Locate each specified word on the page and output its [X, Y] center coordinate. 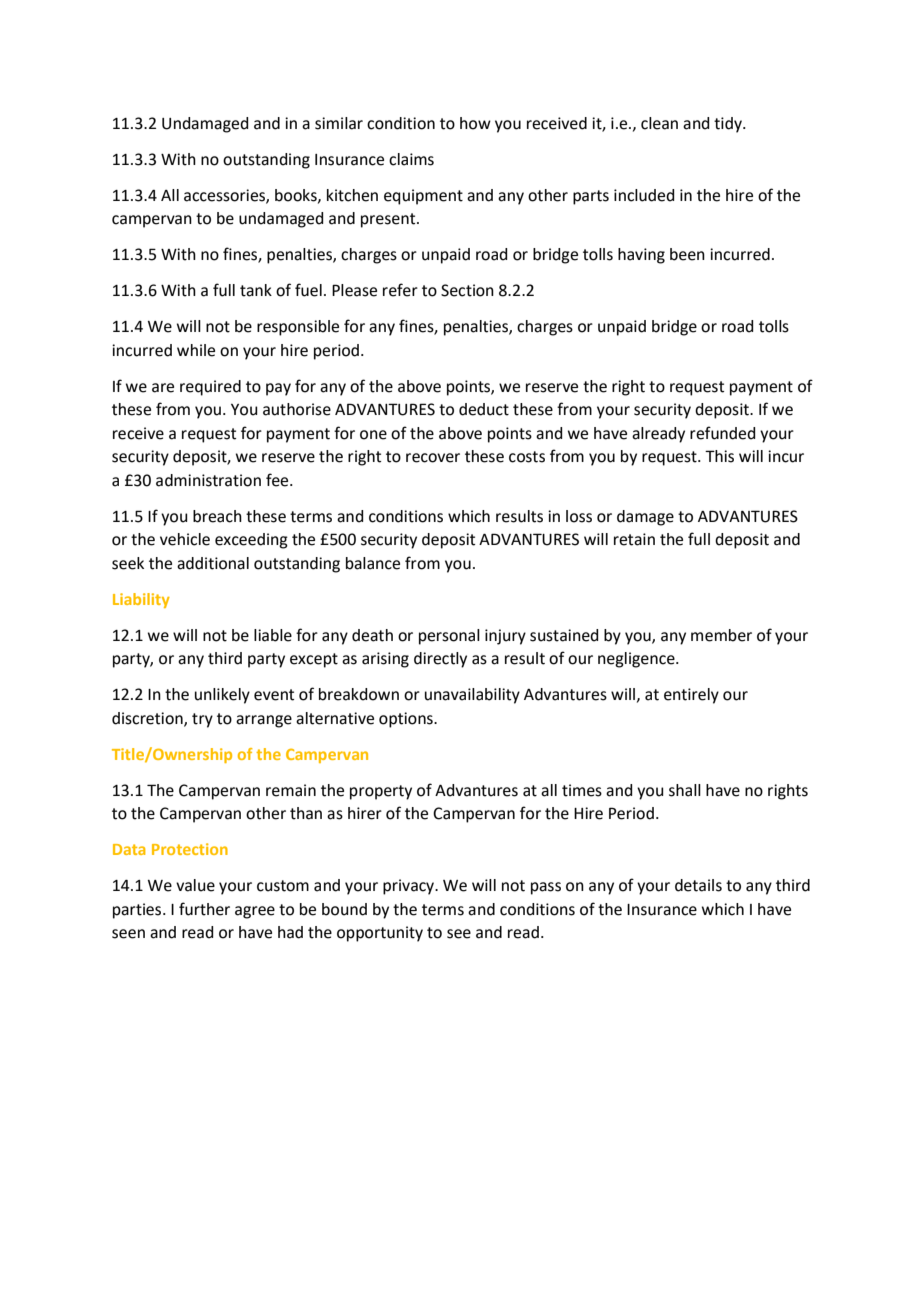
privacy [410, 887]
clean [659, 123]
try [202, 720]
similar [339, 123]
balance [373, 563]
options [407, 720]
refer [400, 290]
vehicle [185, 539]
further [204, 909]
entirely [691, 696]
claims [411, 159]
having [641, 256]
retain [634, 539]
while [196, 350]
